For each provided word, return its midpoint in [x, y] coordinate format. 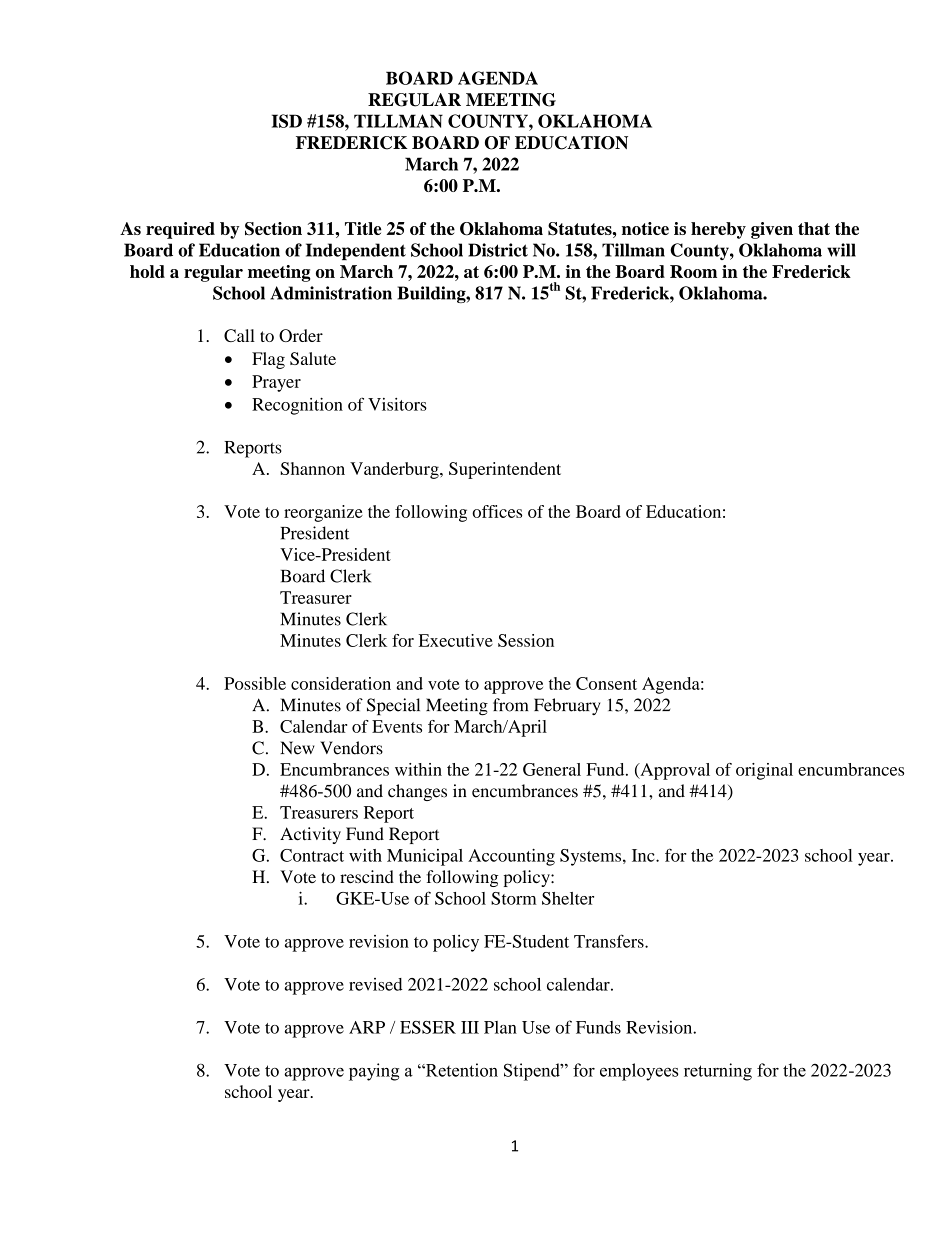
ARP [367, 1027]
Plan [500, 1027]
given [772, 230]
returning [718, 1072]
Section [273, 229]
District [498, 250]
